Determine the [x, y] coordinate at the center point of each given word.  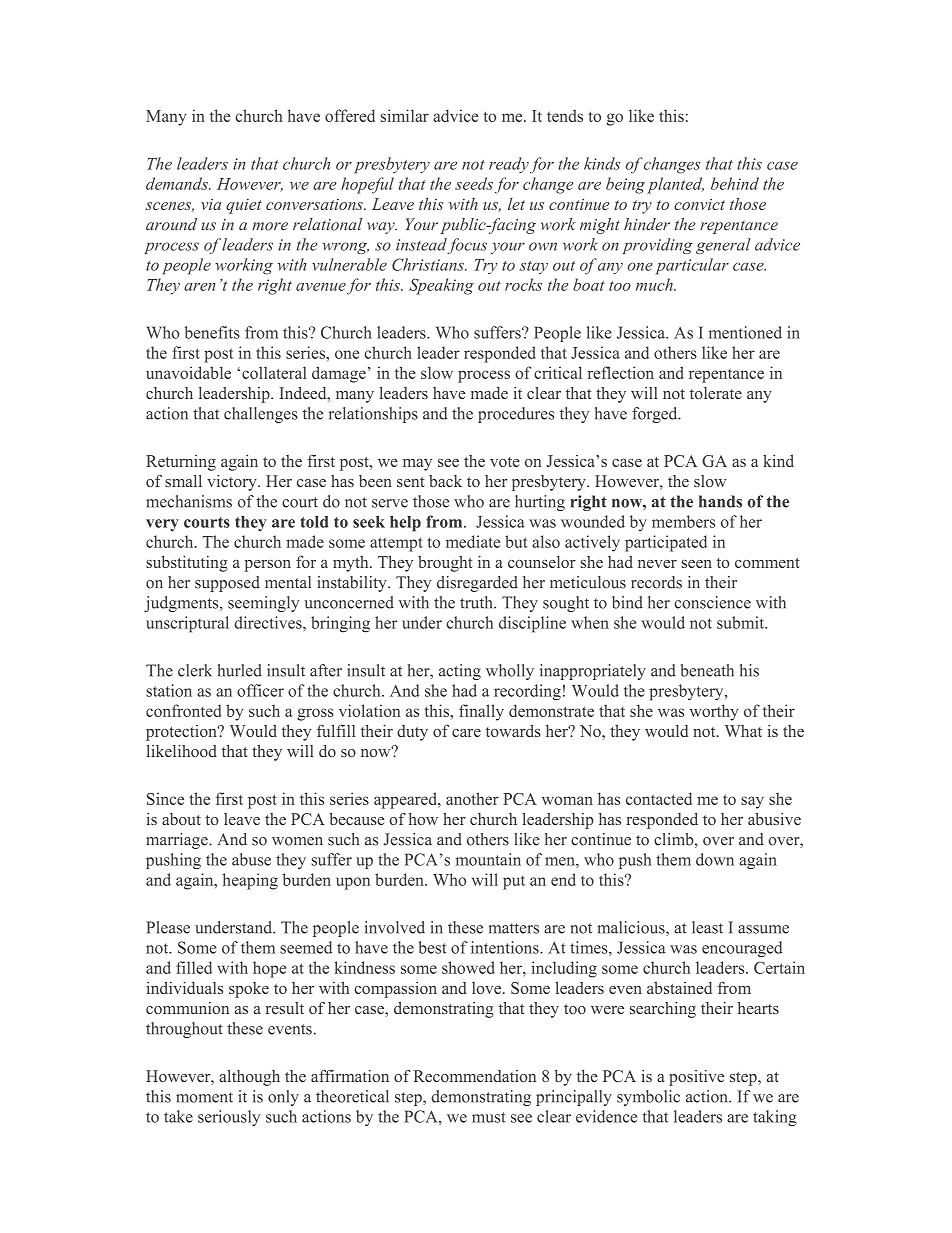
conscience [712, 602]
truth [477, 602]
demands [178, 183]
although [249, 1078]
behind [735, 183]
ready [509, 165]
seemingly [263, 604]
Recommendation [475, 1076]
